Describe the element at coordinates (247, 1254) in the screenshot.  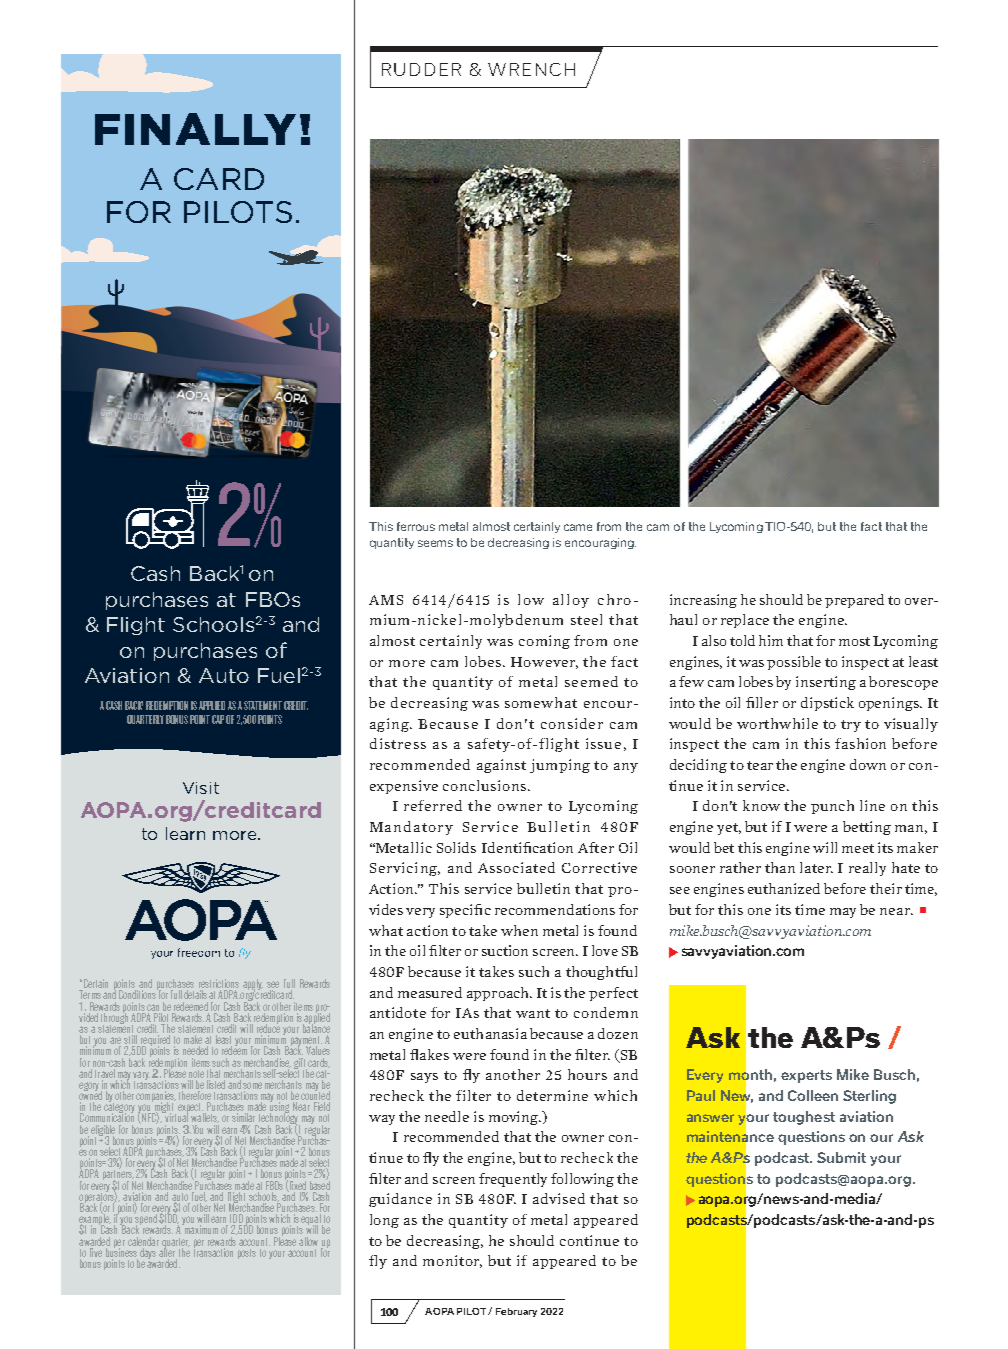
I see `posts` at that location.
